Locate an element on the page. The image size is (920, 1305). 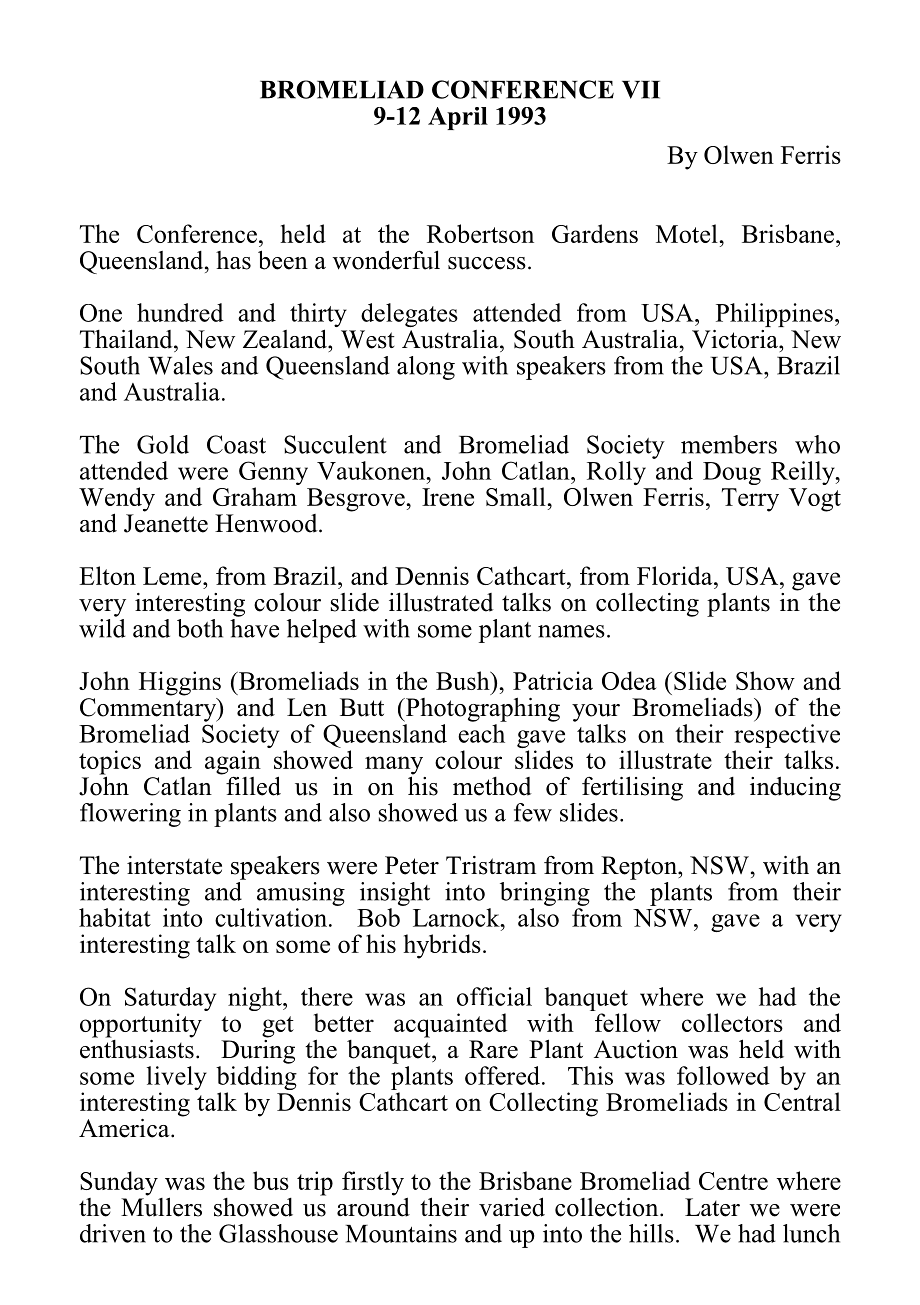
VII is located at coordinates (641, 90).
